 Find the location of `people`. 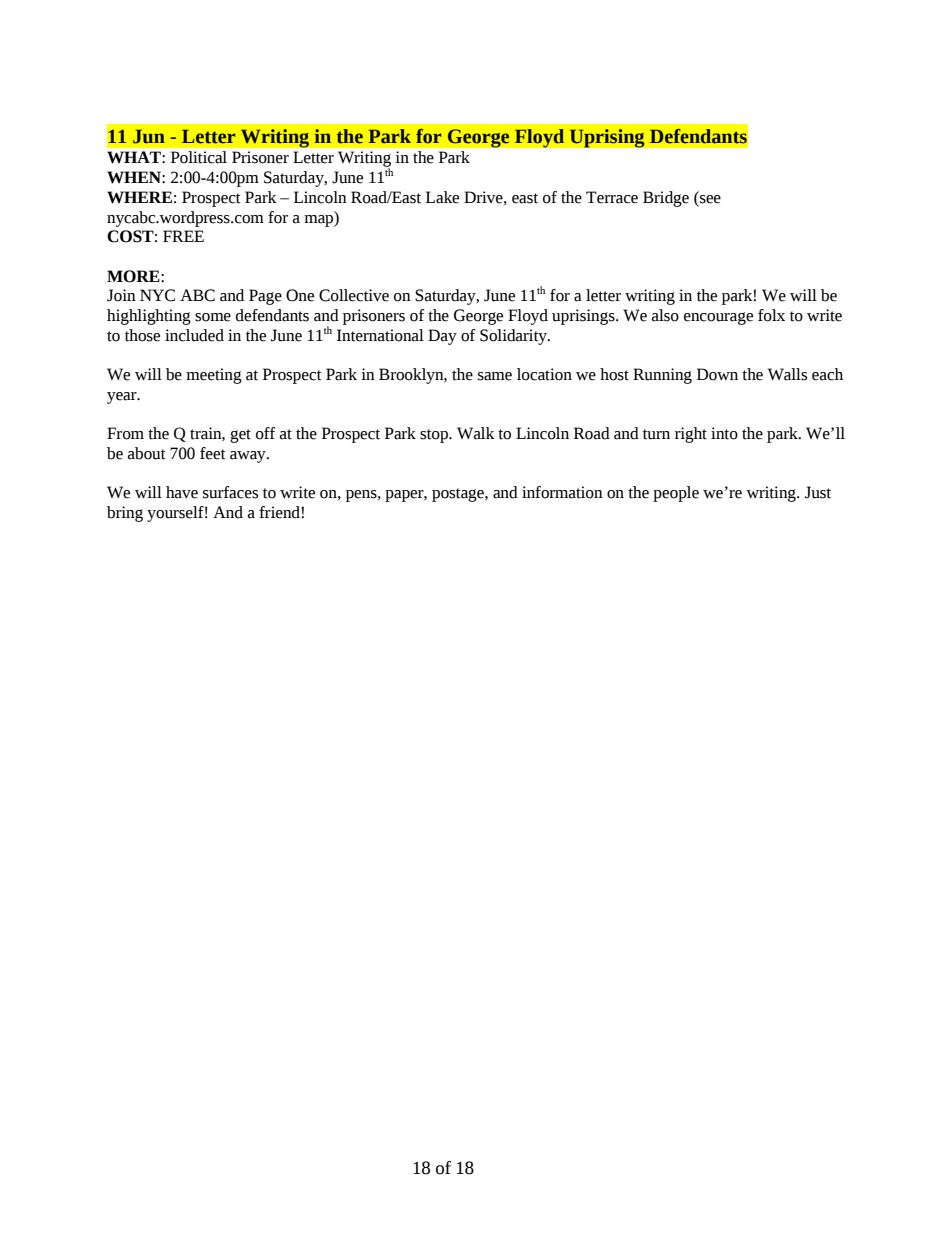

people is located at coordinates (676, 494).
